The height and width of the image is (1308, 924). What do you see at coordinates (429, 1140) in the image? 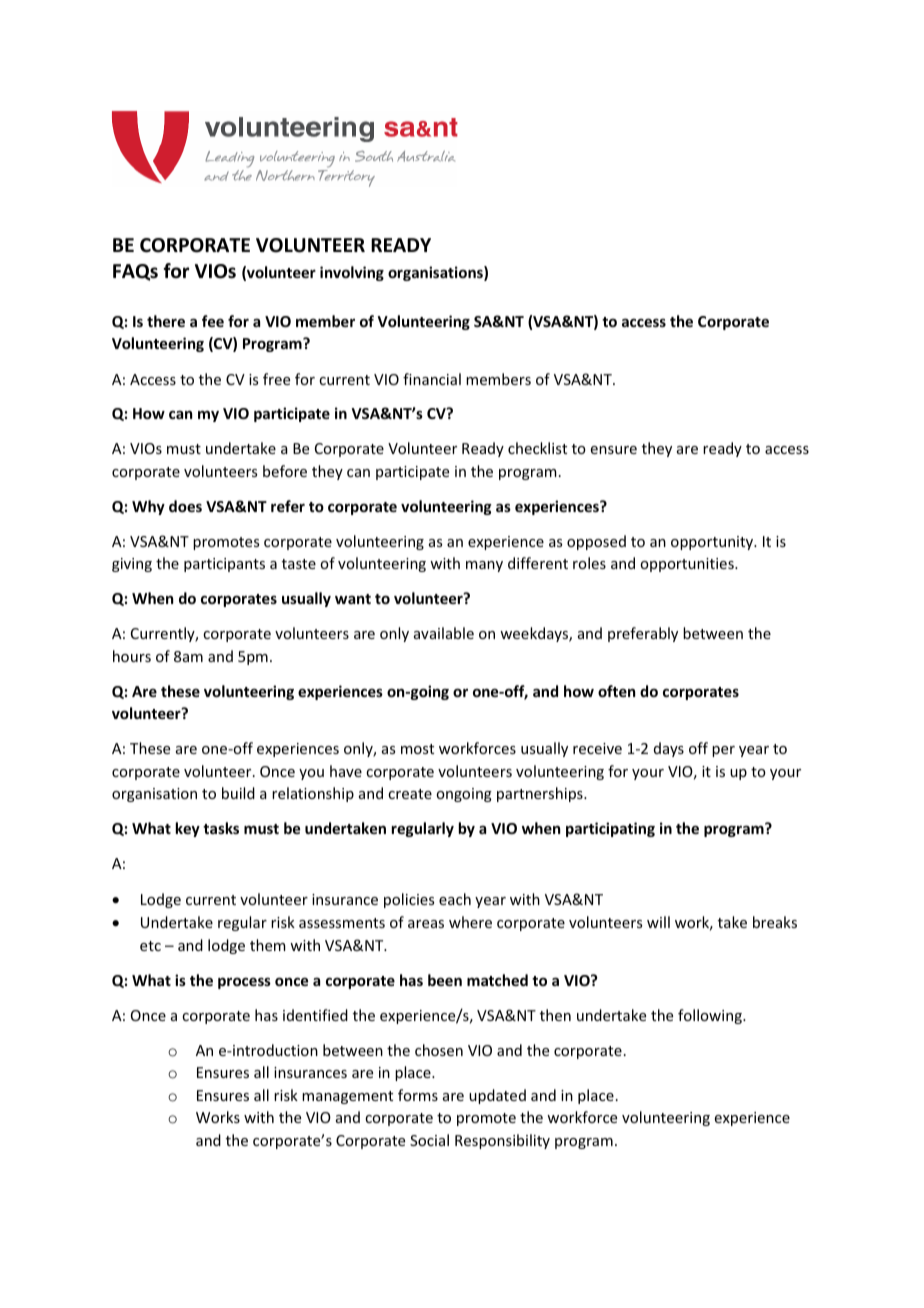
I see `Social` at bounding box center [429, 1140].
